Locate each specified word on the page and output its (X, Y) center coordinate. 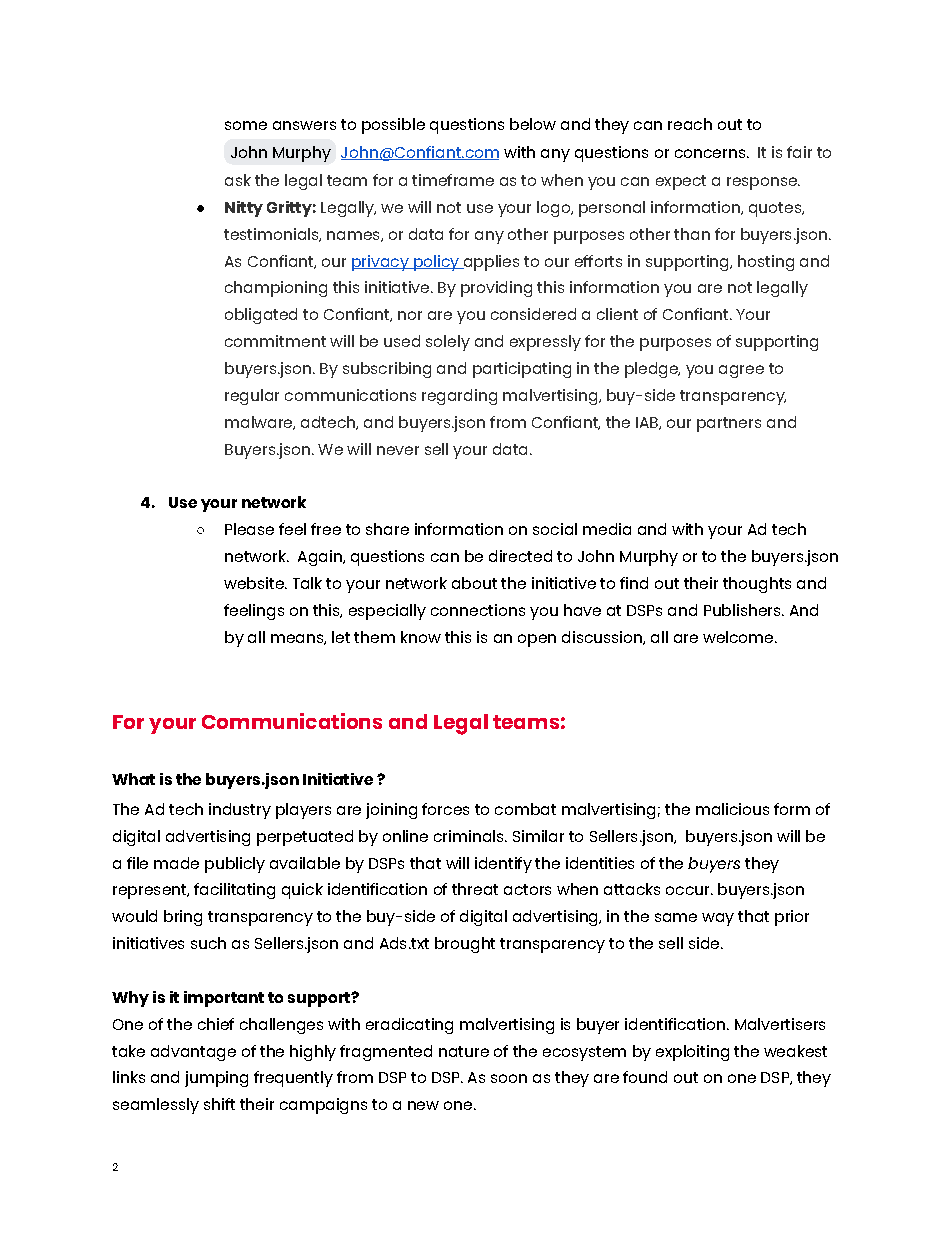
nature (464, 1051)
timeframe (453, 180)
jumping (216, 1079)
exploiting (692, 1053)
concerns (711, 153)
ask (238, 180)
